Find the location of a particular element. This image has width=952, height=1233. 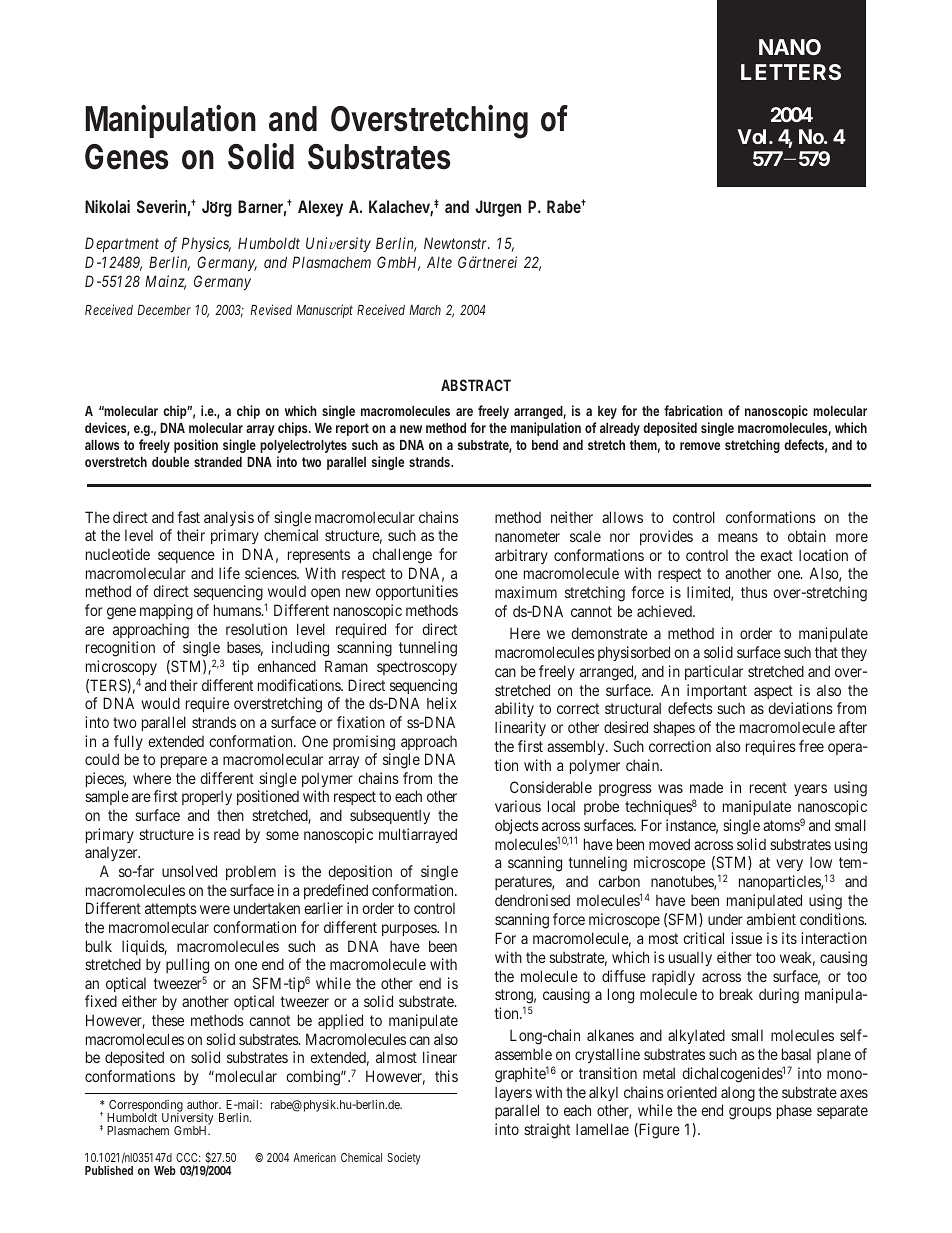

CCC is located at coordinates (186, 1157).
